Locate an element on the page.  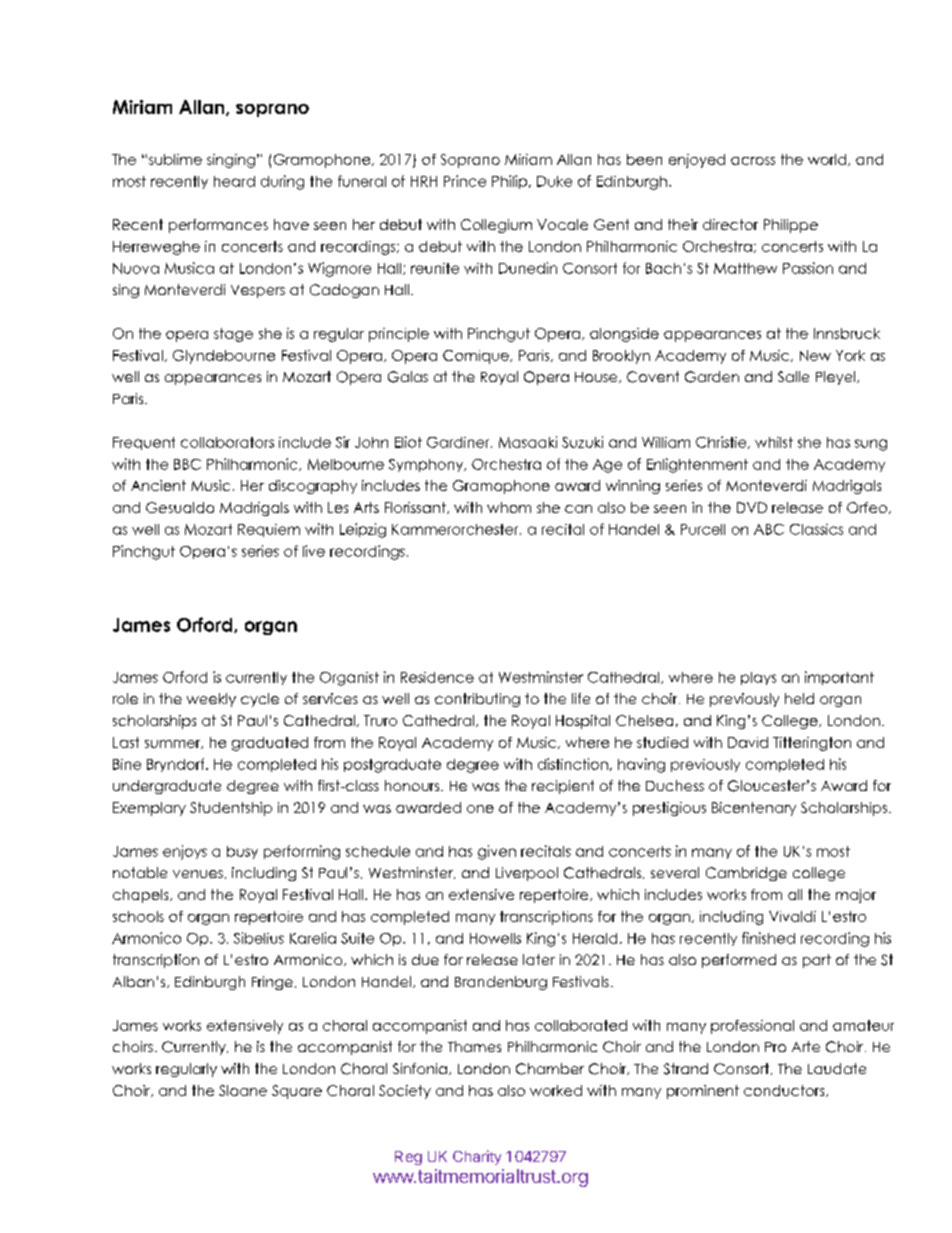
given is located at coordinates (497, 852).
